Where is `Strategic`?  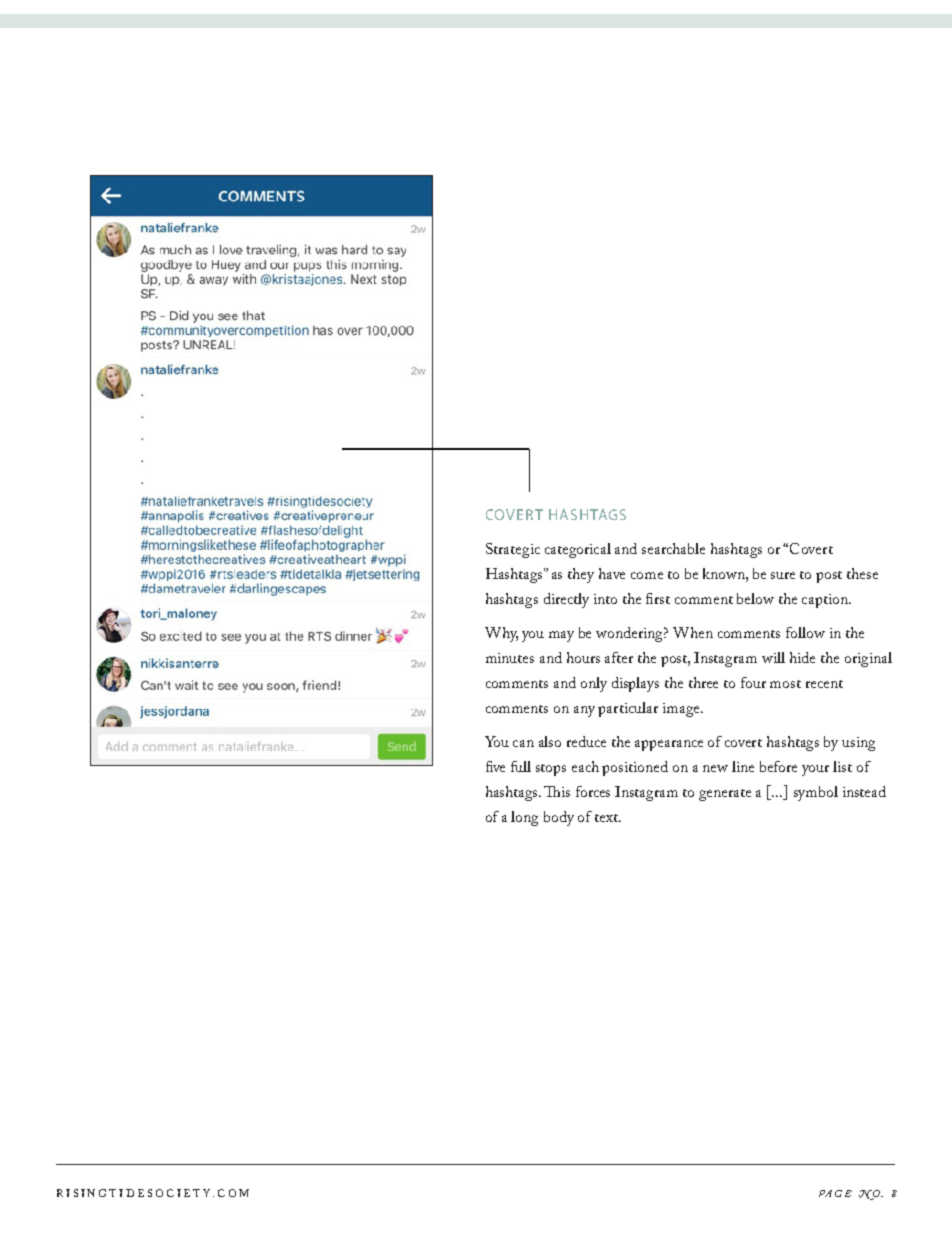 Strategic is located at coordinates (513, 550).
